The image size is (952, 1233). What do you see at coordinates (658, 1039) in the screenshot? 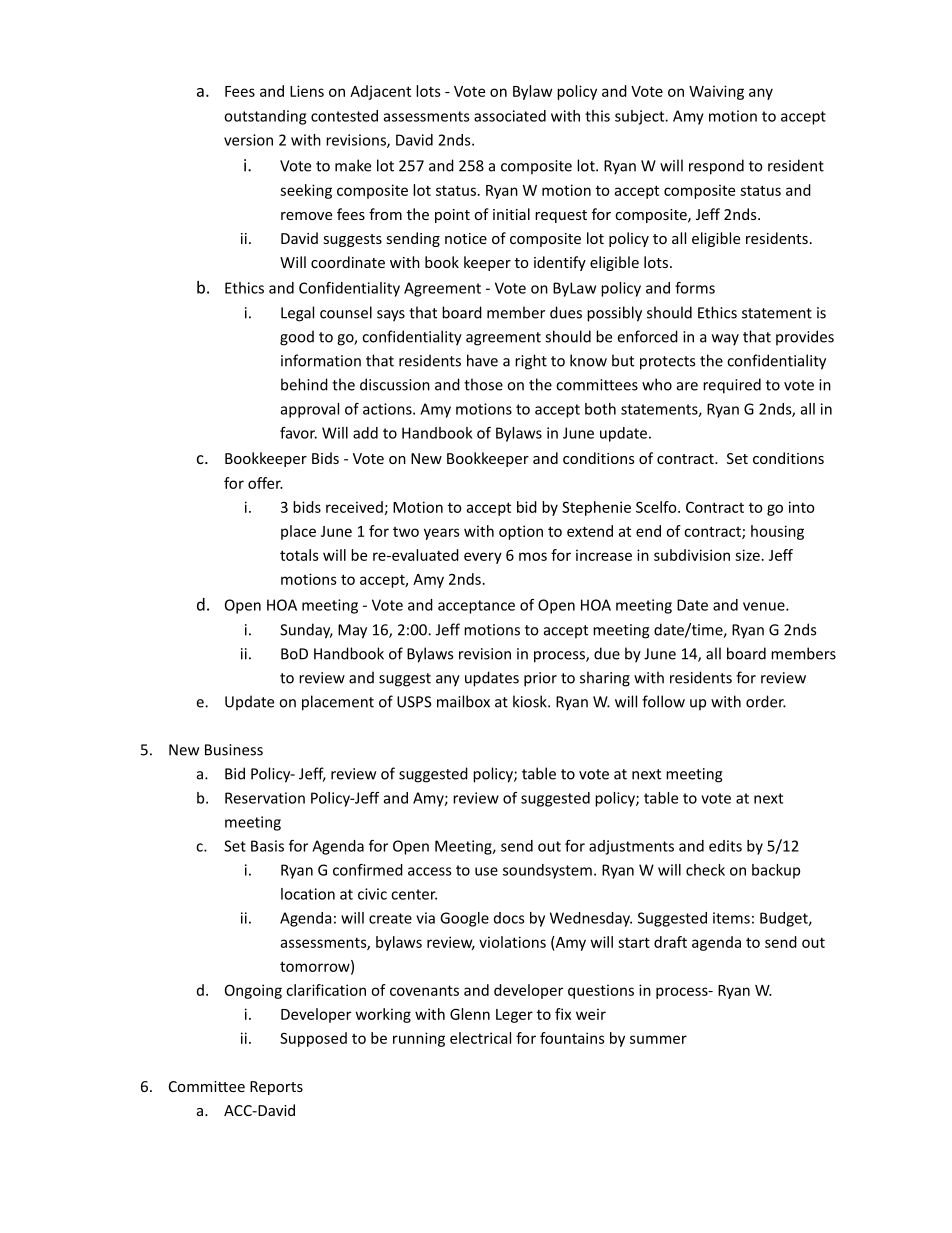
I see `summer` at bounding box center [658, 1039].
